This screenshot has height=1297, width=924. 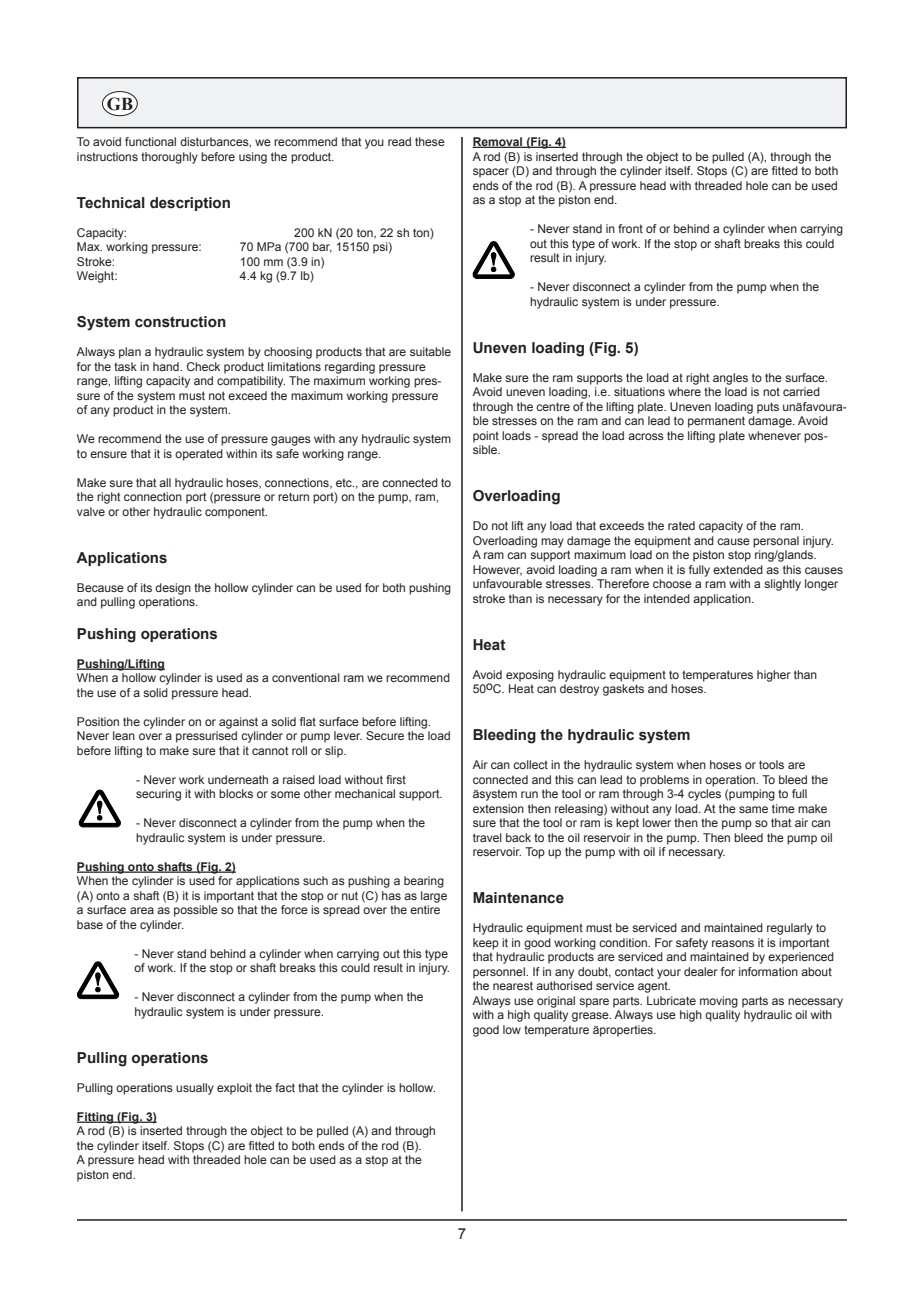 What do you see at coordinates (195, 1089) in the screenshot?
I see `usually` at bounding box center [195, 1089].
